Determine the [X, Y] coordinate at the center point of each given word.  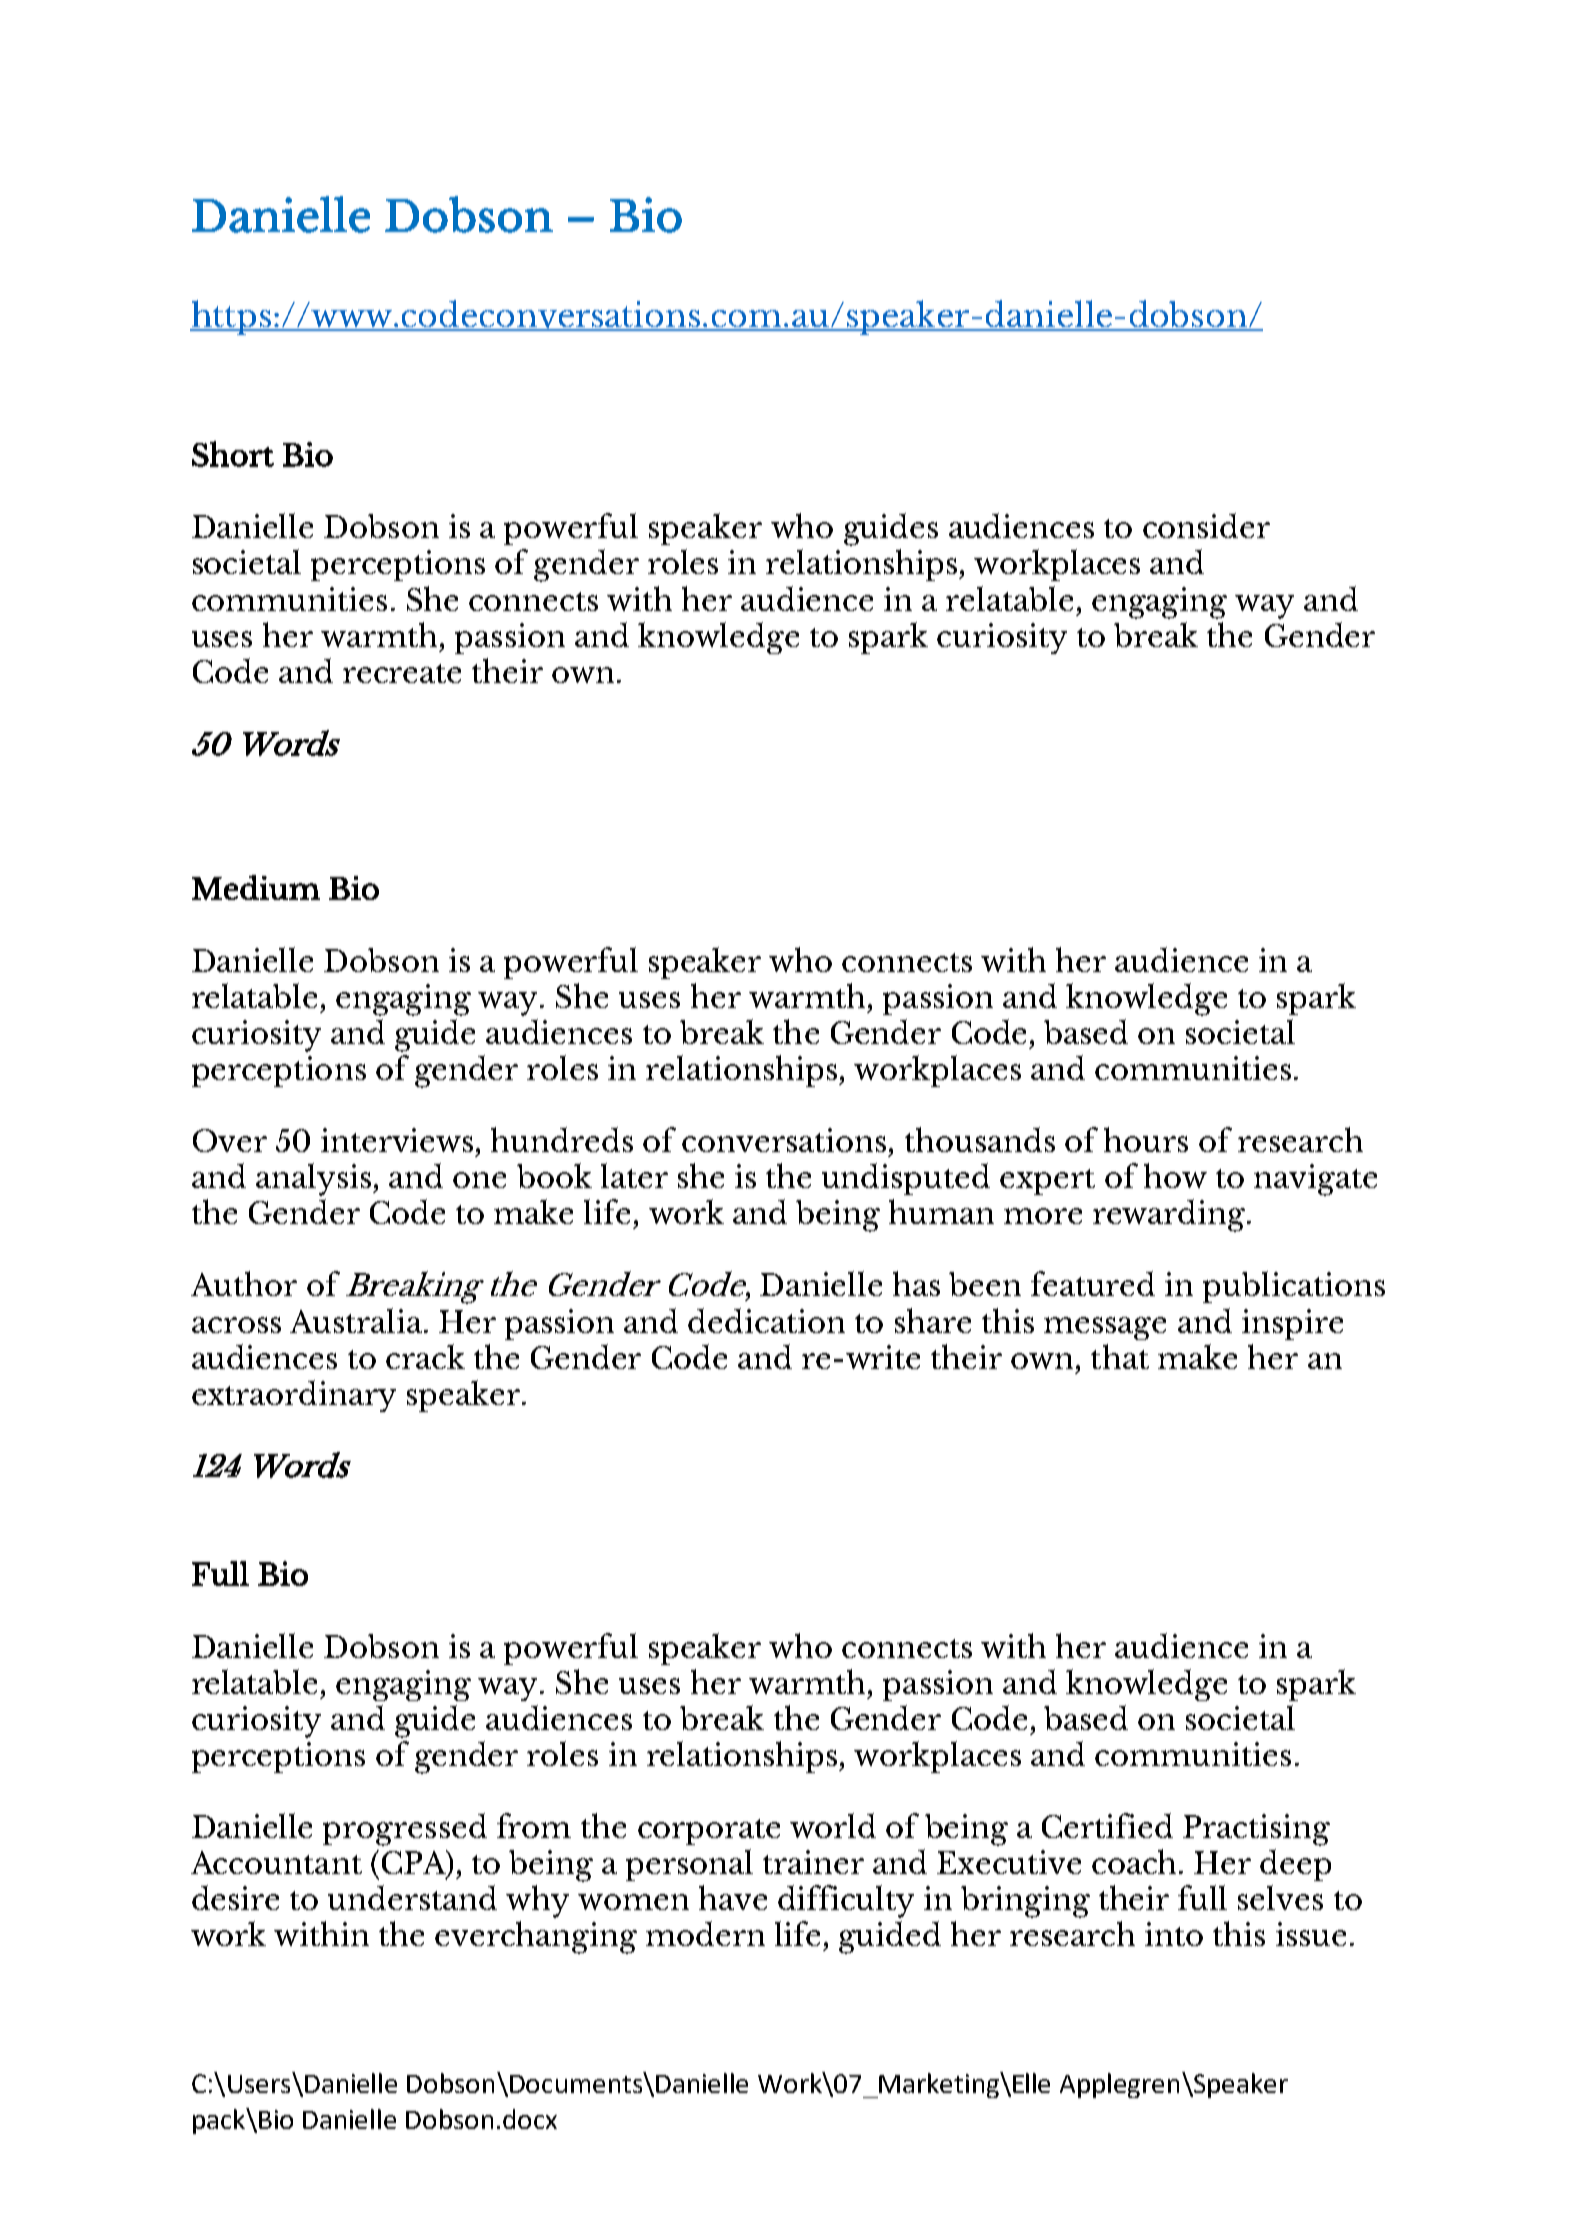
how [1175, 1175]
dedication [766, 1320]
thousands [980, 1139]
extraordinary [294, 1396]
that [1120, 1356]
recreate [402, 673]
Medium [256, 887]
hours [1146, 1139]
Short [233, 454]
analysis [313, 1179]
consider [1206, 525]
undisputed [906, 1179]
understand [412, 1897]
